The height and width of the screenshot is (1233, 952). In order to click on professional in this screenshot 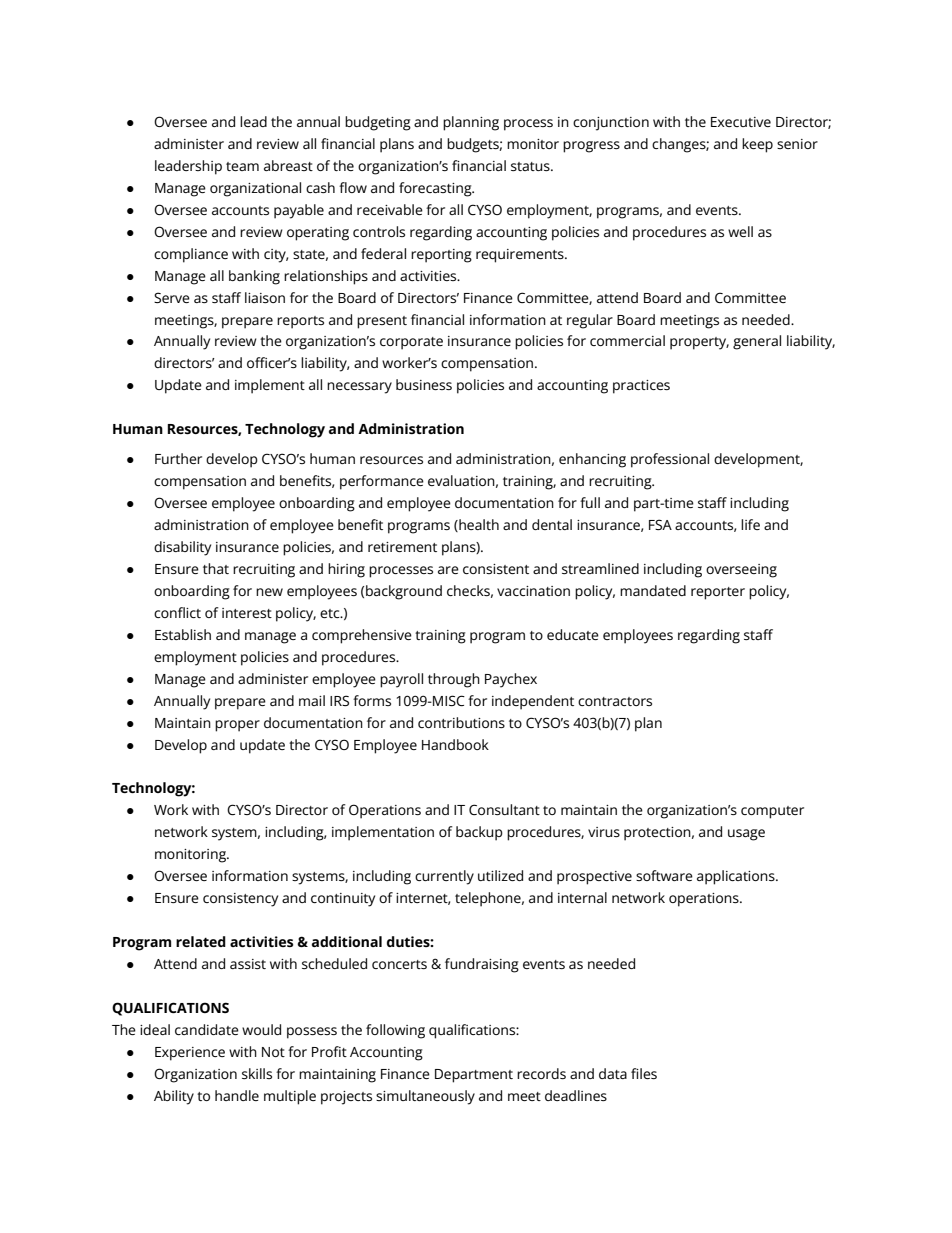, I will do `click(670, 460)`.
